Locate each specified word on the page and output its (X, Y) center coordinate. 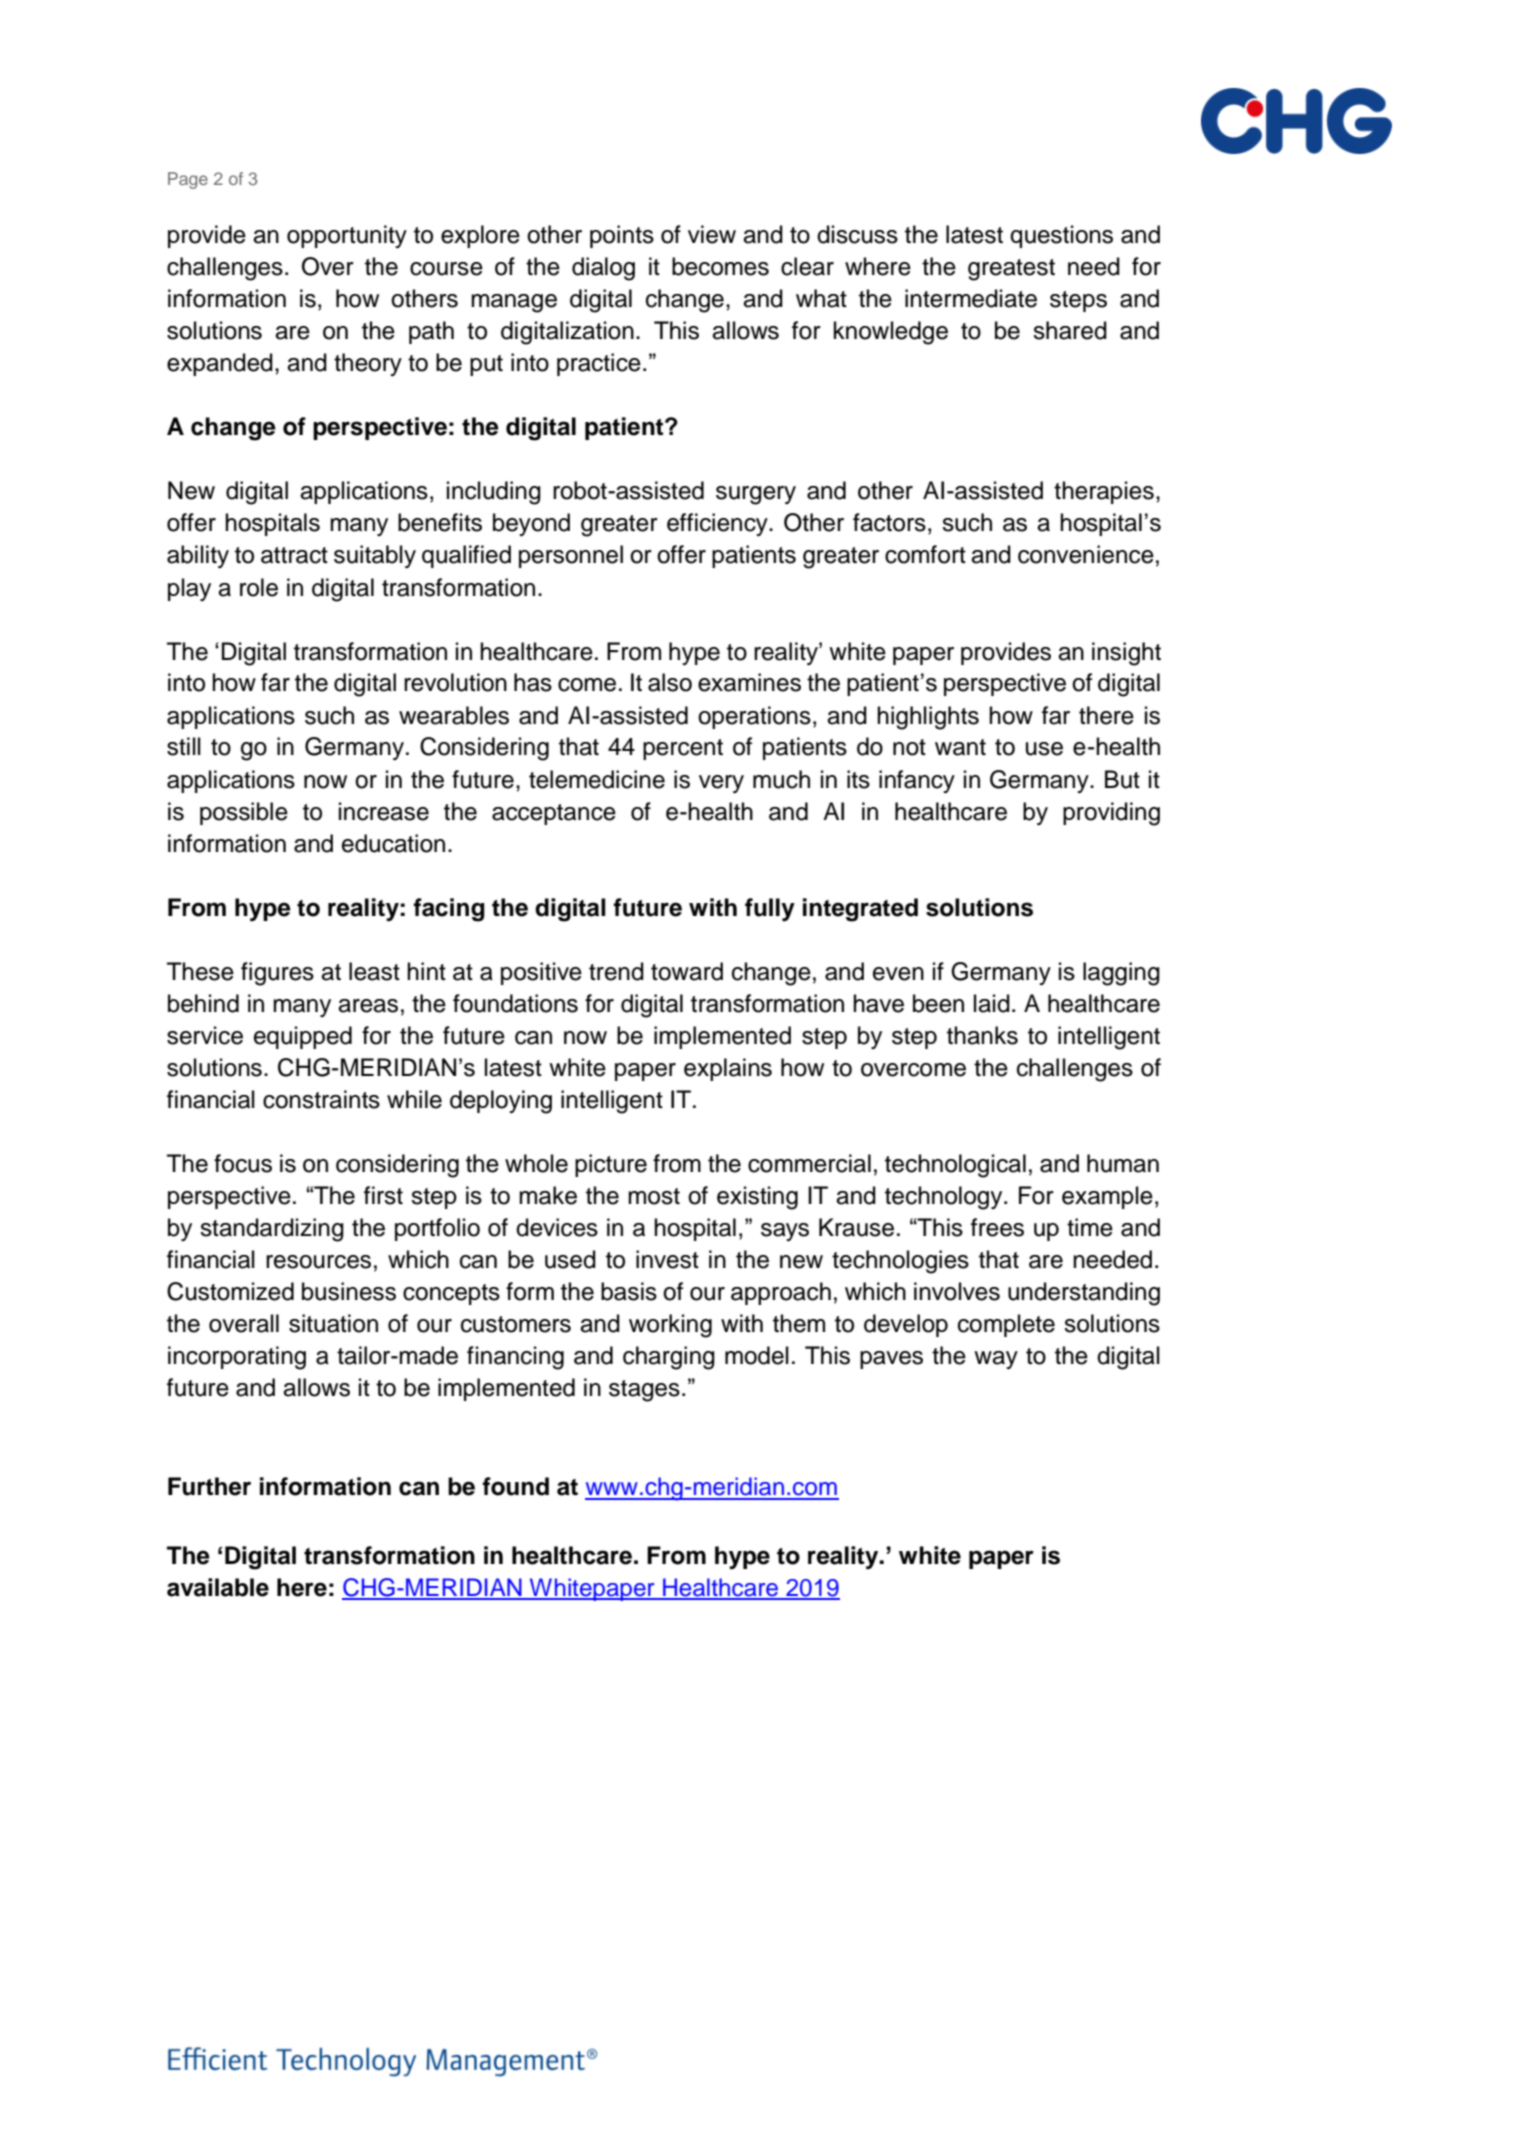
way (996, 1360)
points (622, 236)
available (218, 1587)
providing (1111, 814)
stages (644, 1391)
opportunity (347, 236)
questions (1061, 236)
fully (770, 910)
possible (244, 813)
